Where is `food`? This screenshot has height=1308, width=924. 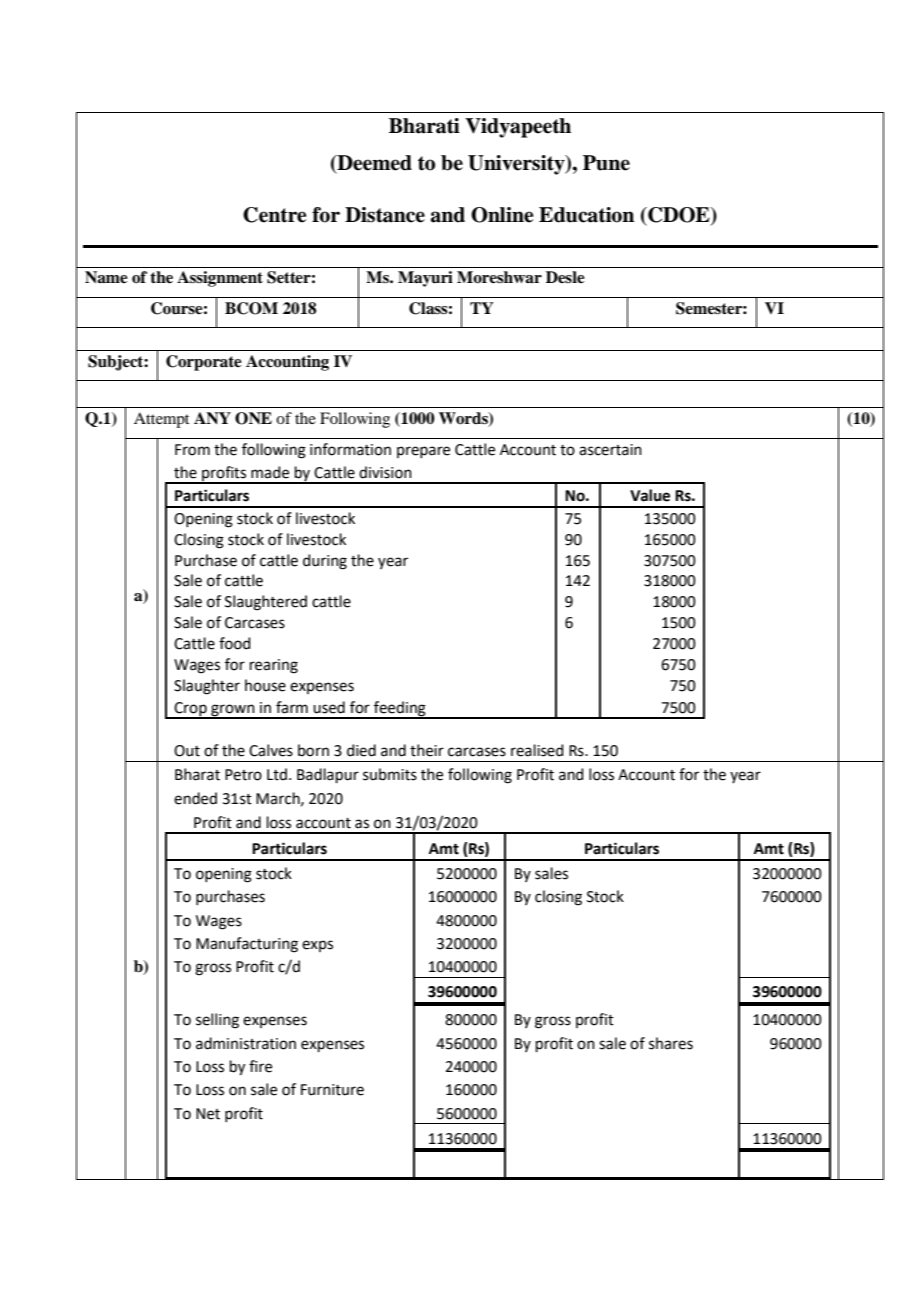
food is located at coordinates (235, 643).
